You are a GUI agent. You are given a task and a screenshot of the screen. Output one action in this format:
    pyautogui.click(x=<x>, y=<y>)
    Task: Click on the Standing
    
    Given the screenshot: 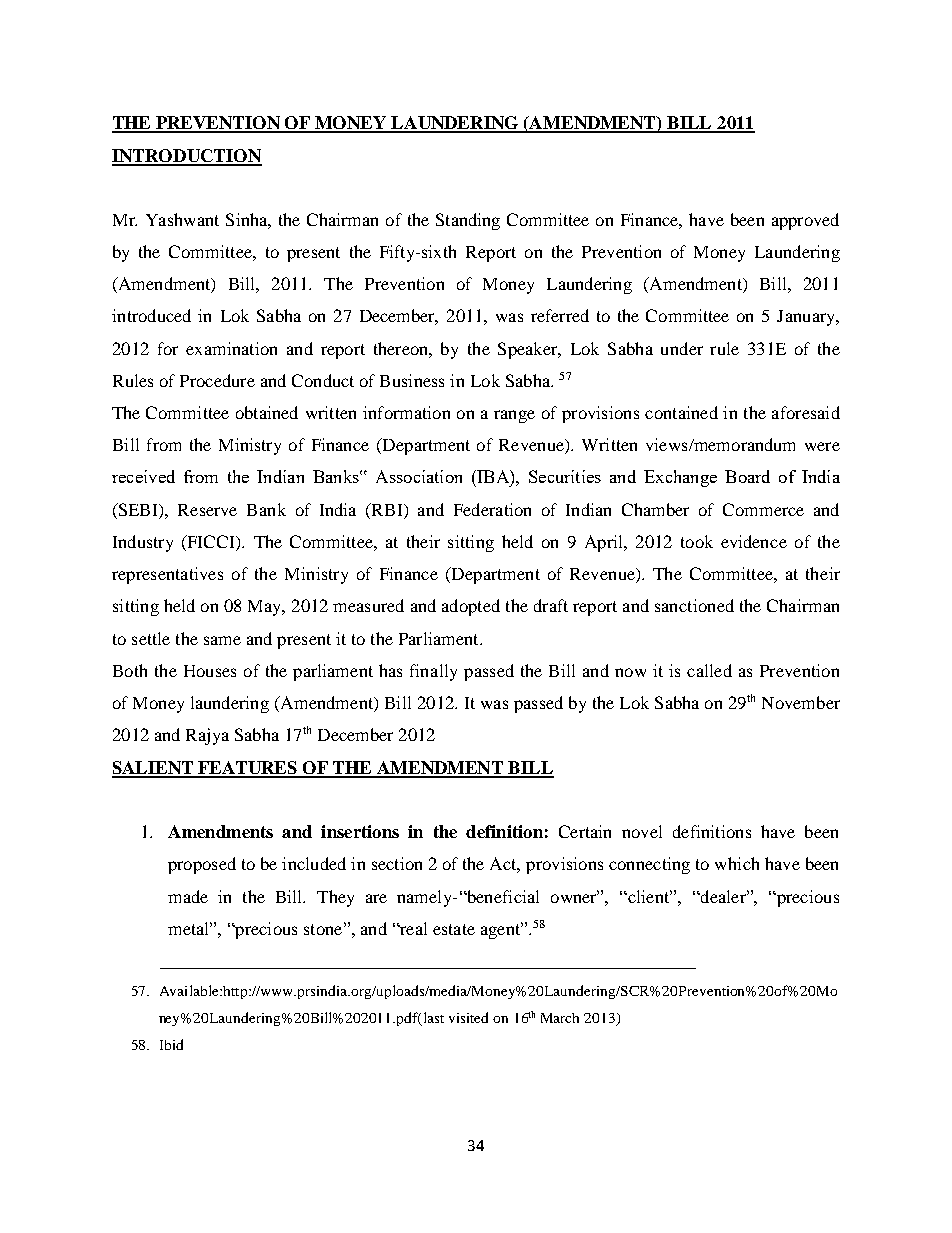 What is the action you would take?
    pyautogui.click(x=468, y=221)
